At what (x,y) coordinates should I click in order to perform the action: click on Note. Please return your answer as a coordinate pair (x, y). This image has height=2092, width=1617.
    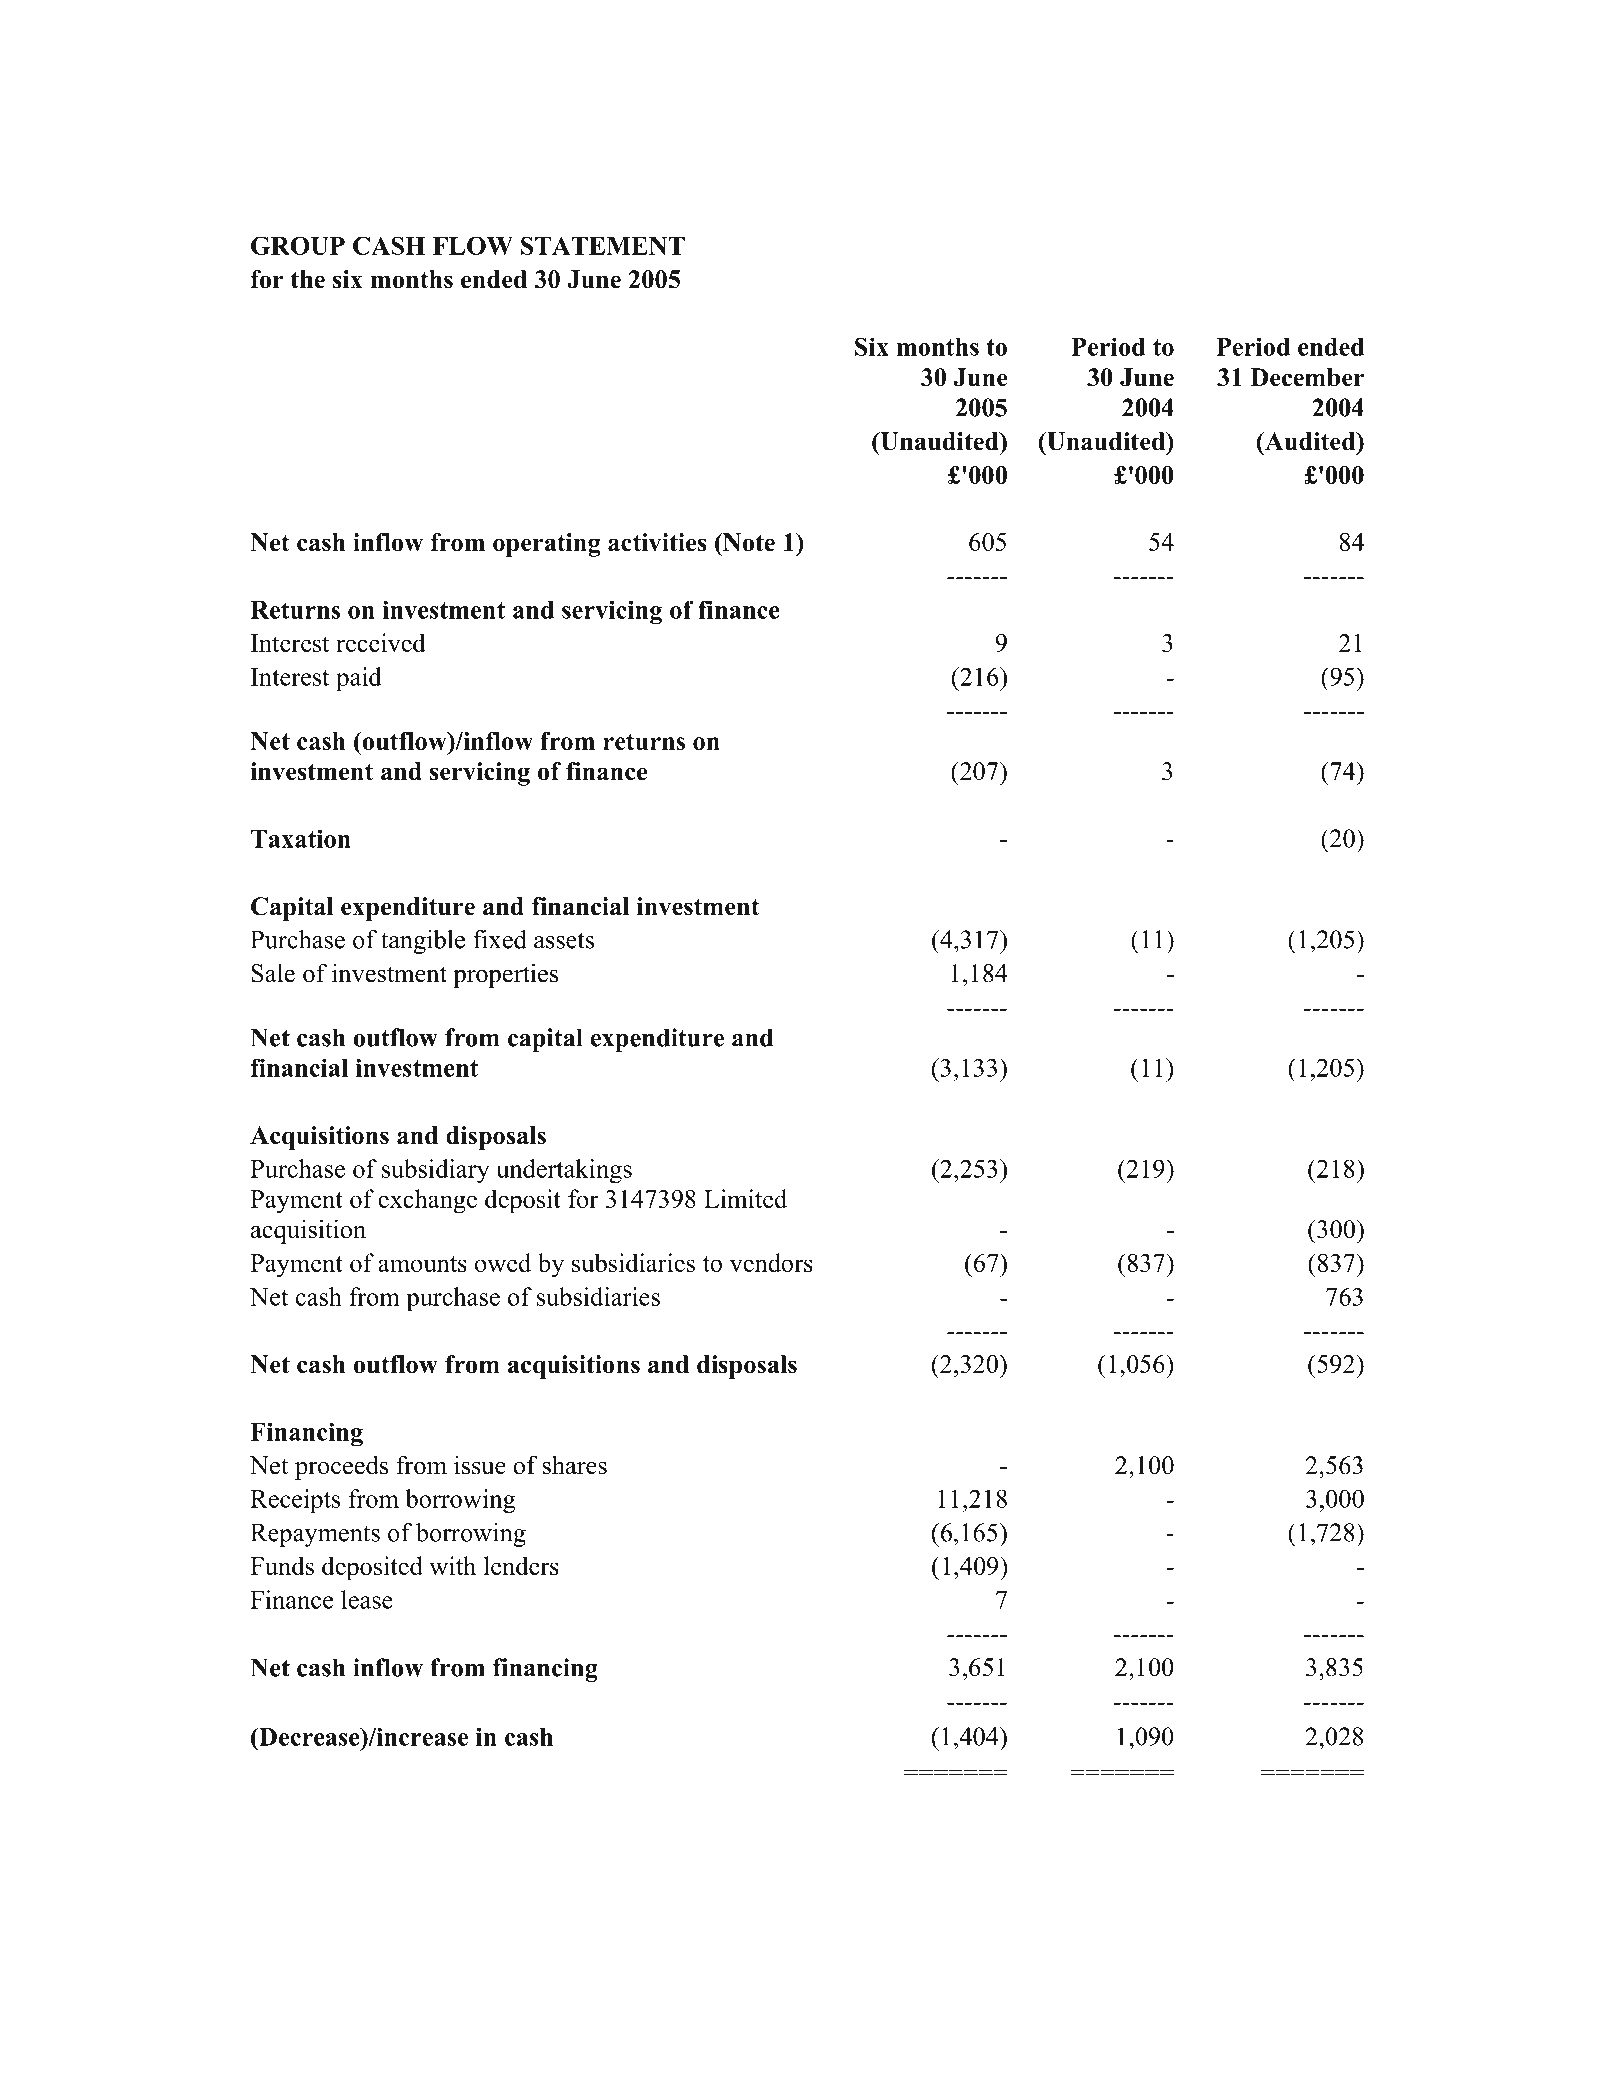
    Looking at the image, I should click on (748, 542).
